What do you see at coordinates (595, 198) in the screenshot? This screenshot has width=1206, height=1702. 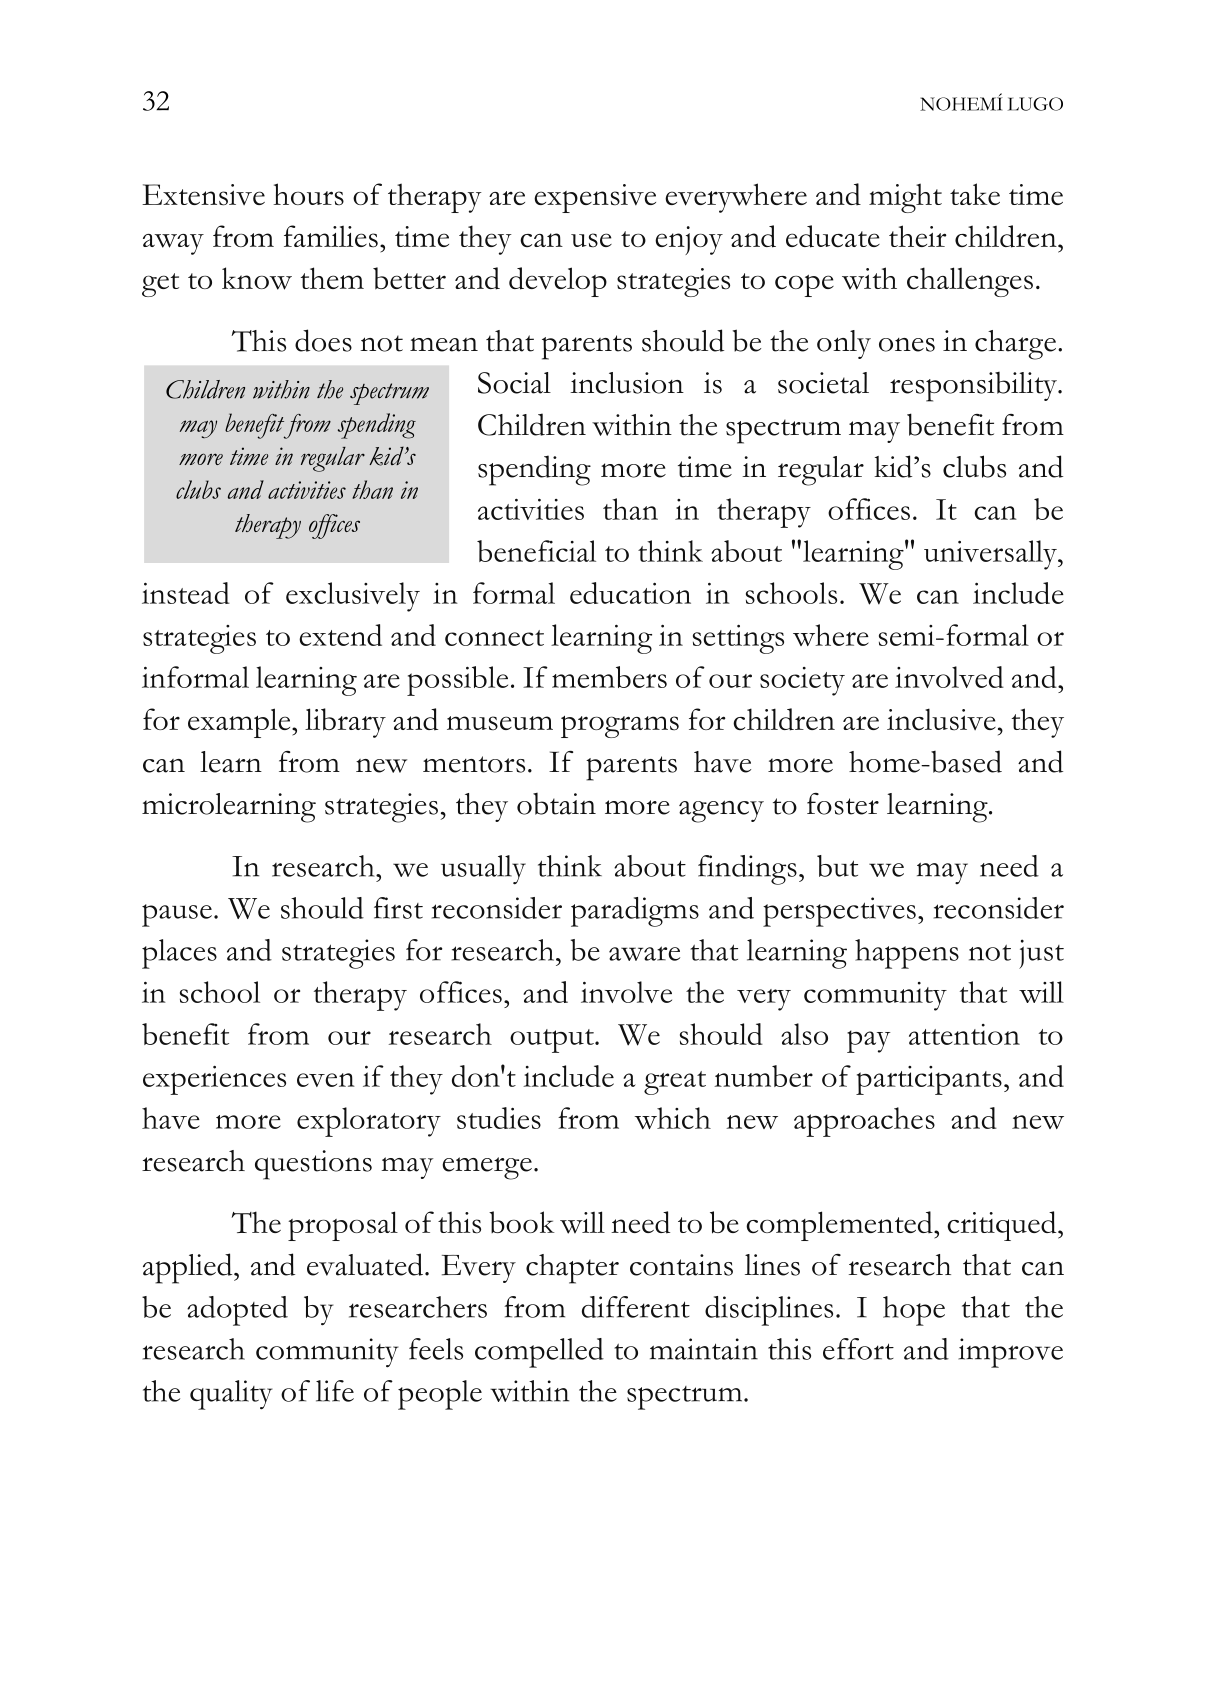 I see `expensive` at bounding box center [595, 198].
